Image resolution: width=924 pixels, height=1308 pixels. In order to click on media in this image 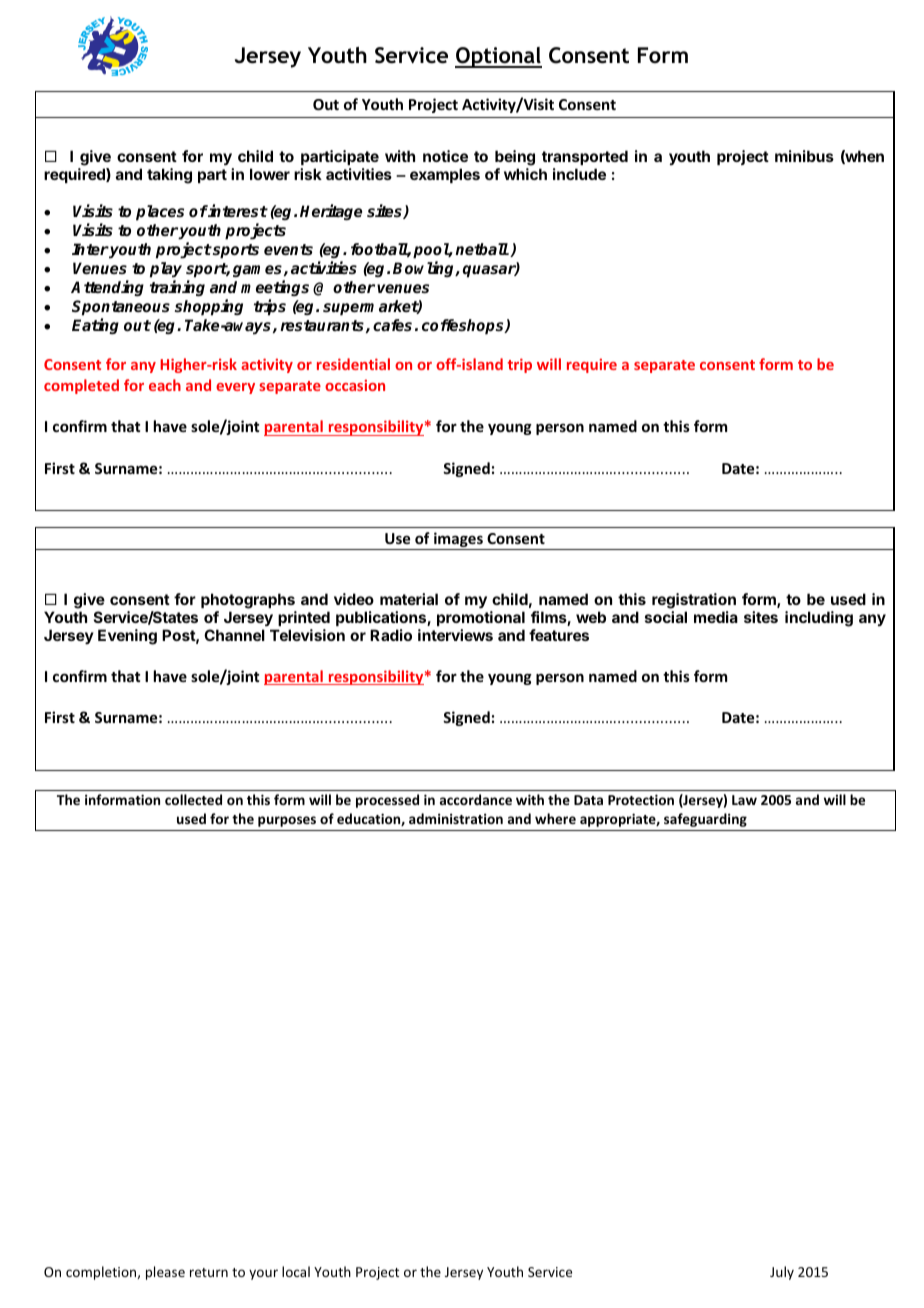, I will do `click(716, 617)`.
